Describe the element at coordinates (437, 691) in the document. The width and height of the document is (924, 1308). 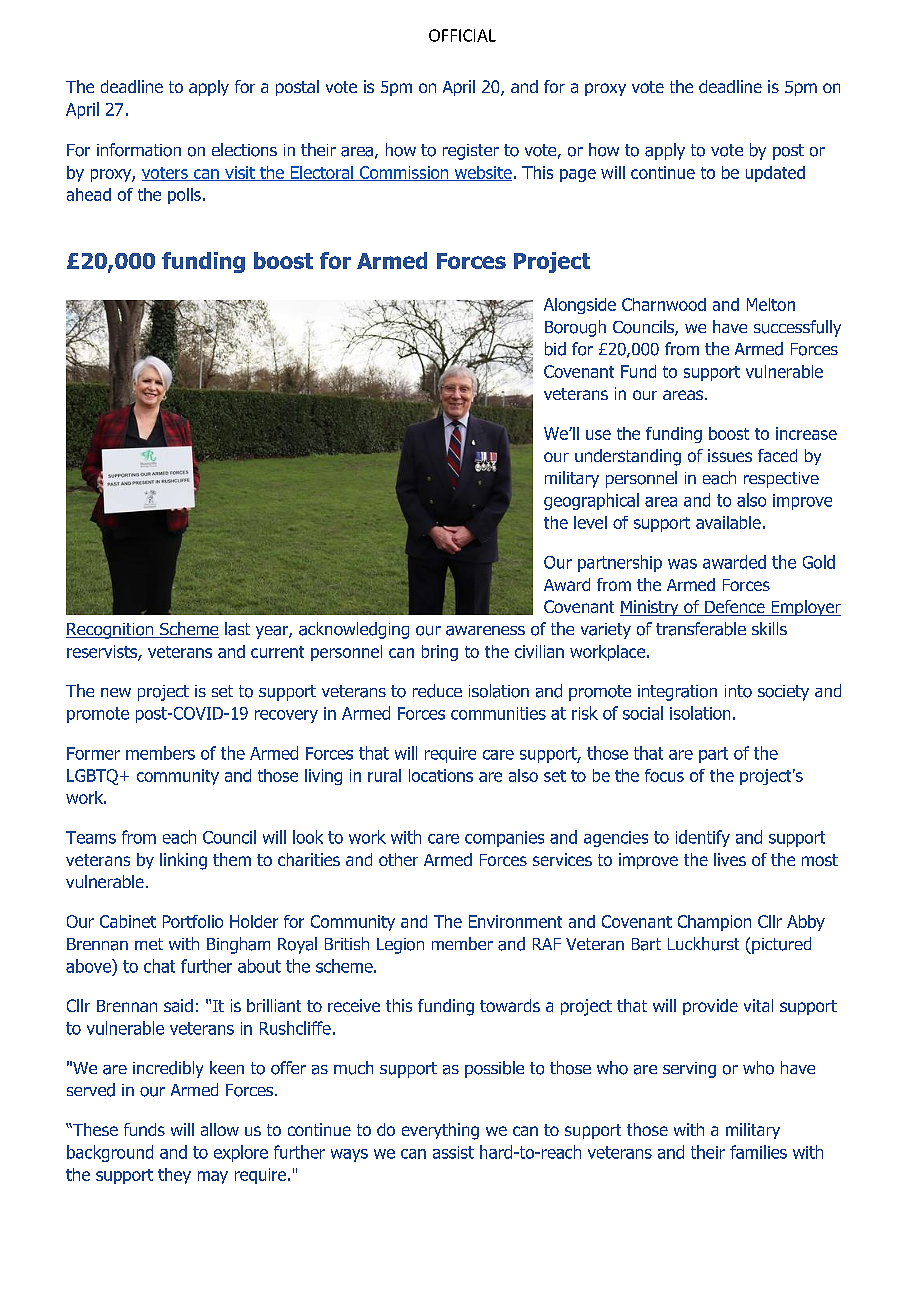
I see `reduce` at that location.
